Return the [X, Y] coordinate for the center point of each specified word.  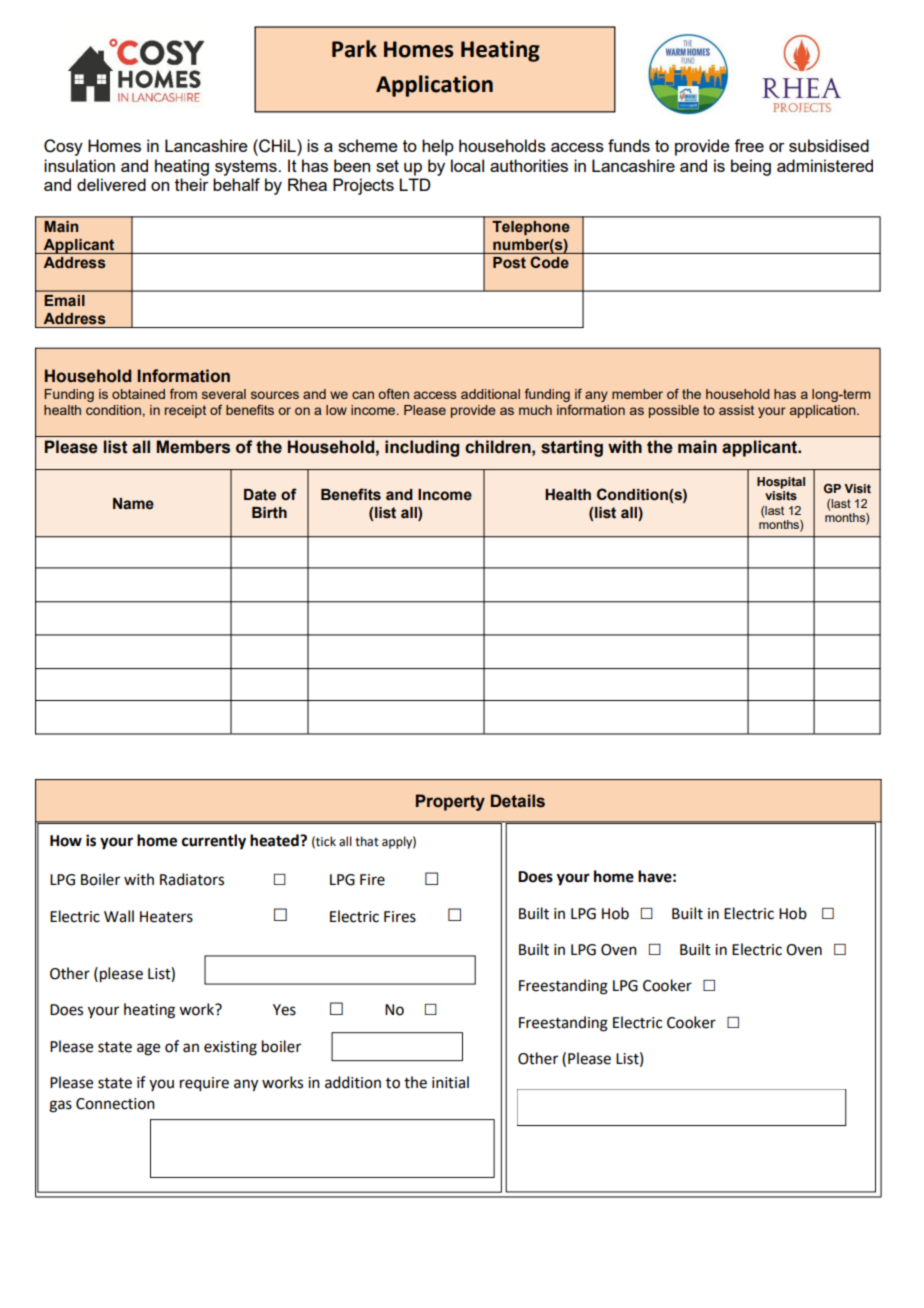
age [148, 1049]
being [751, 167]
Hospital [781, 483]
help [438, 147]
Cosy [63, 147]
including [422, 448]
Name [133, 504]
